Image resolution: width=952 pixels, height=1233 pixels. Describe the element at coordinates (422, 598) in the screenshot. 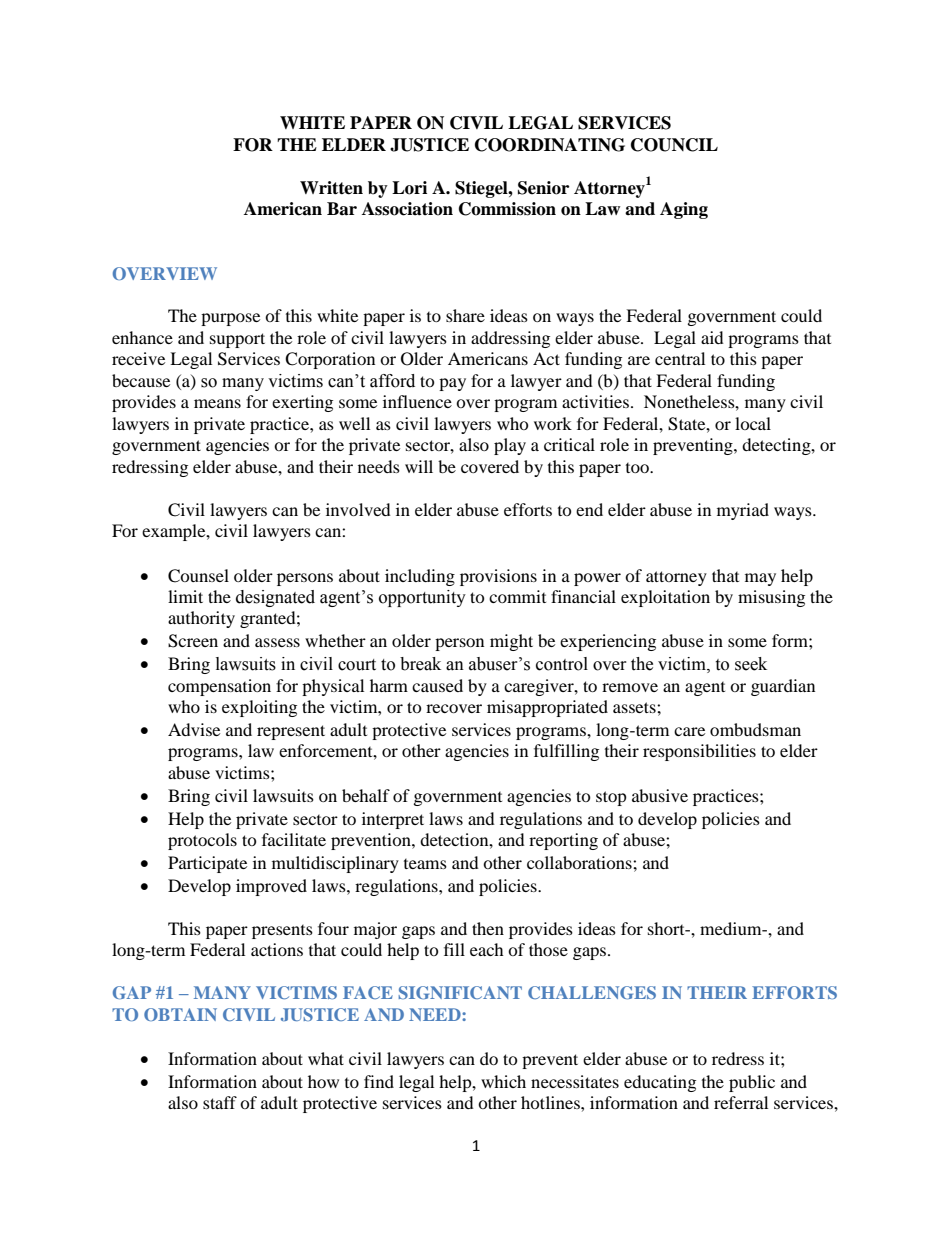

I see `opportunity` at that location.
